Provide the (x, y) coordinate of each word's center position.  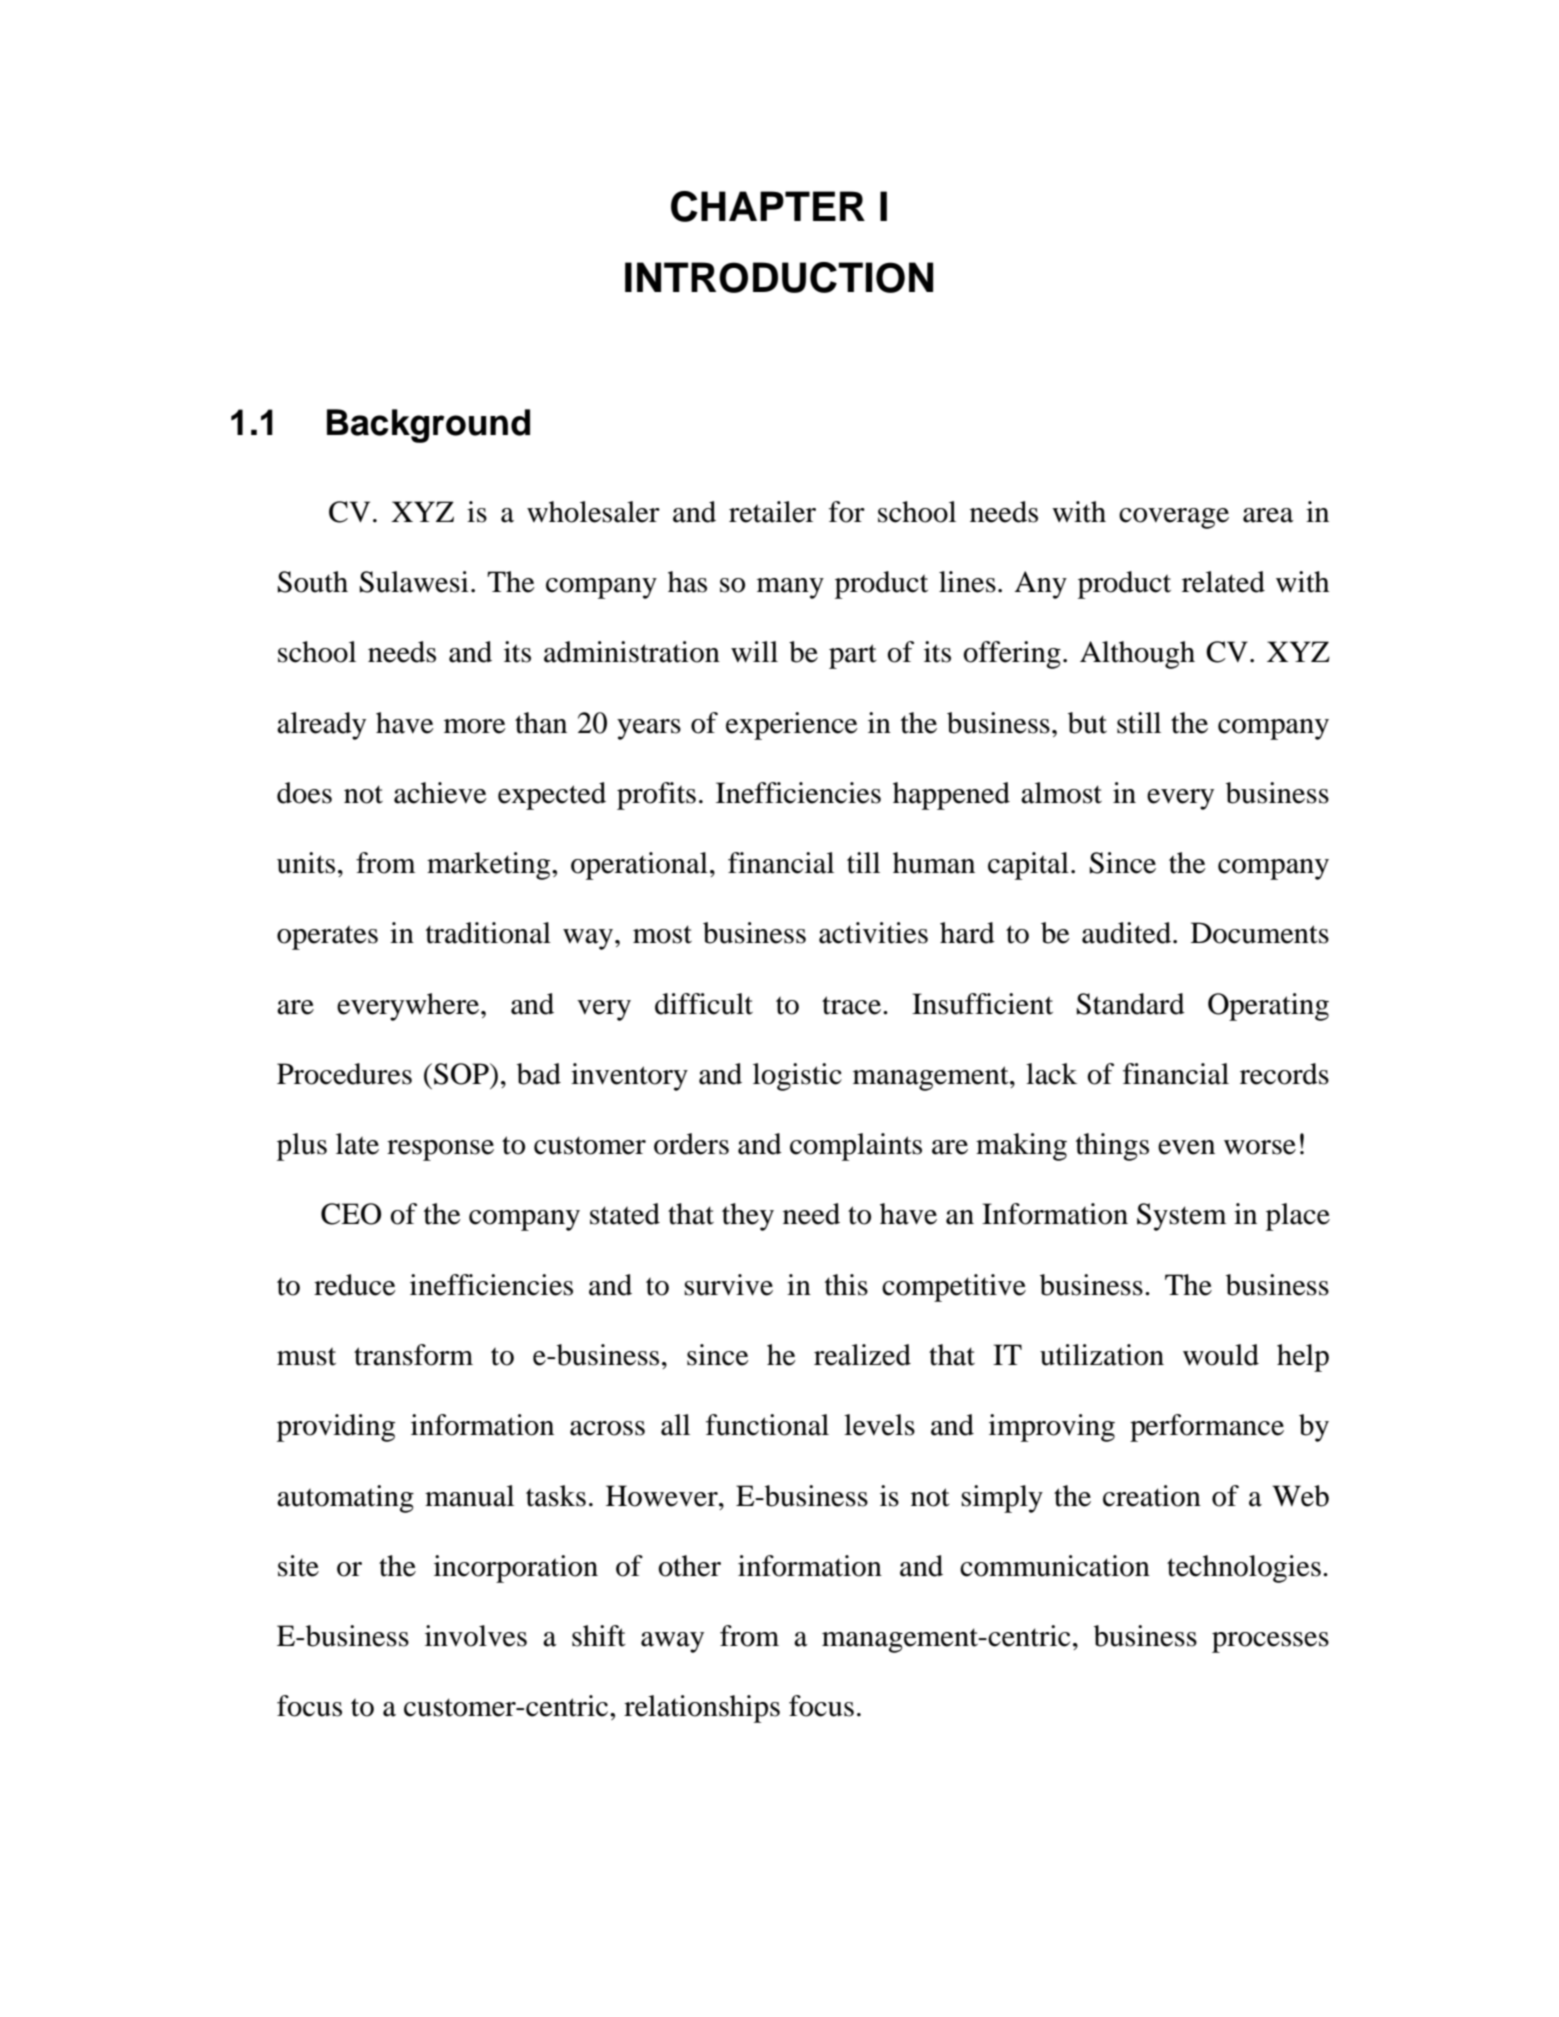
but (1087, 723)
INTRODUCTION (779, 277)
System (1182, 1217)
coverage (1174, 518)
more (475, 726)
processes (1270, 1642)
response (440, 1150)
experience (792, 726)
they (748, 1217)
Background (428, 426)
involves (476, 1636)
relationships (702, 1709)
